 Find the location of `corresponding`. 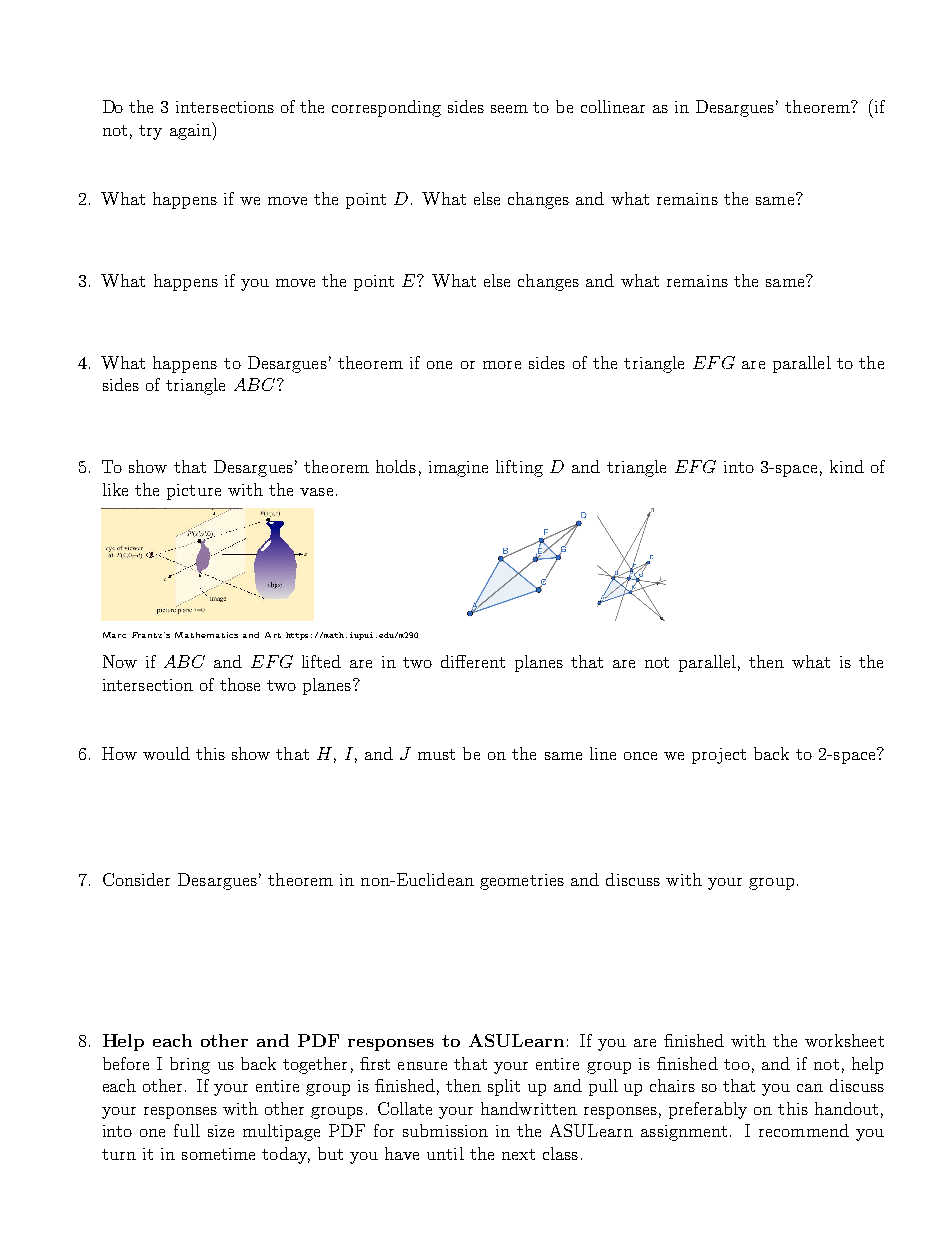

corresponding is located at coordinates (386, 108).
